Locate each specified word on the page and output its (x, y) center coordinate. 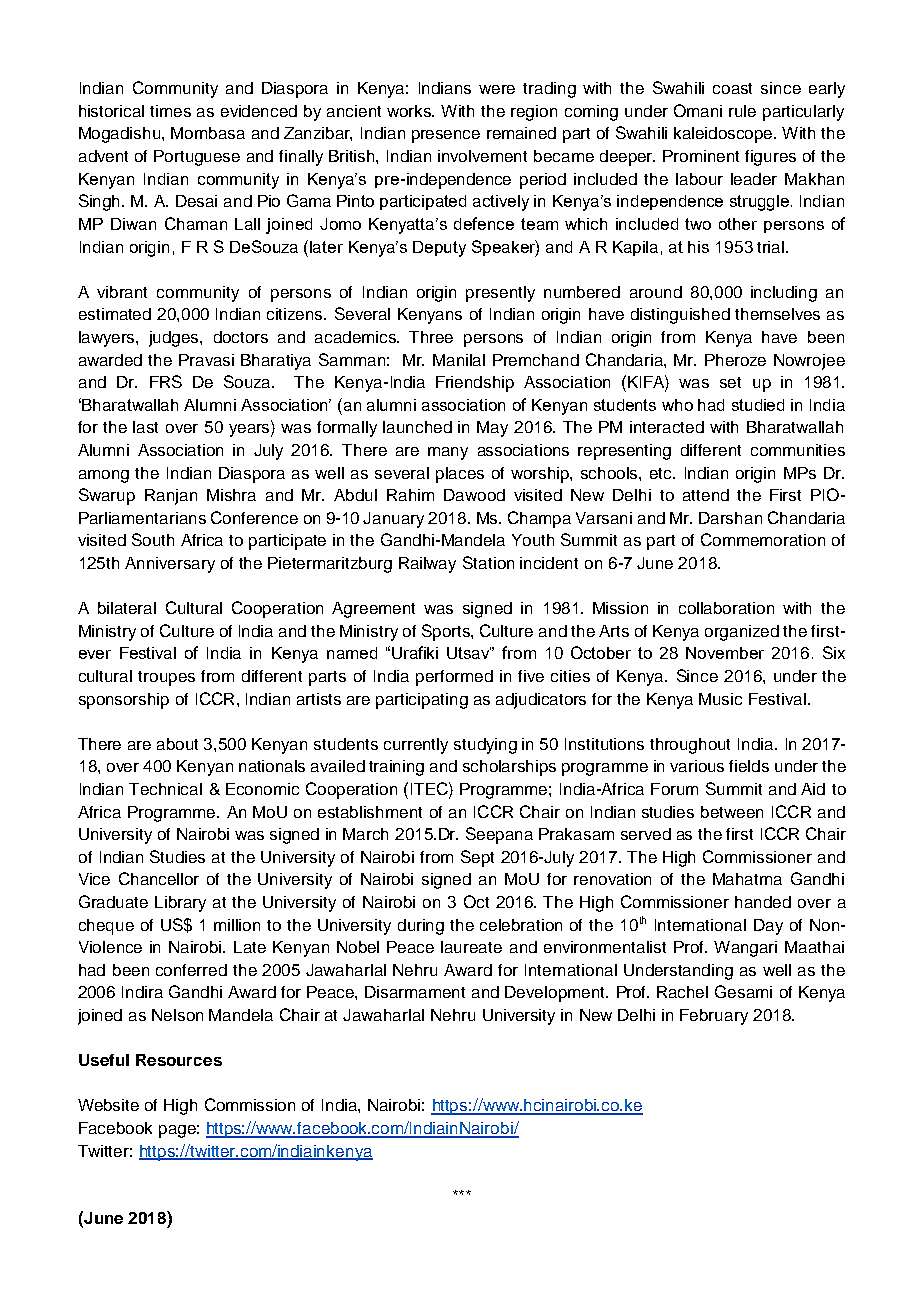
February (714, 1017)
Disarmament (415, 992)
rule (742, 111)
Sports (447, 632)
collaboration (726, 608)
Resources (179, 1060)
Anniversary (170, 565)
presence (446, 136)
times (170, 111)
